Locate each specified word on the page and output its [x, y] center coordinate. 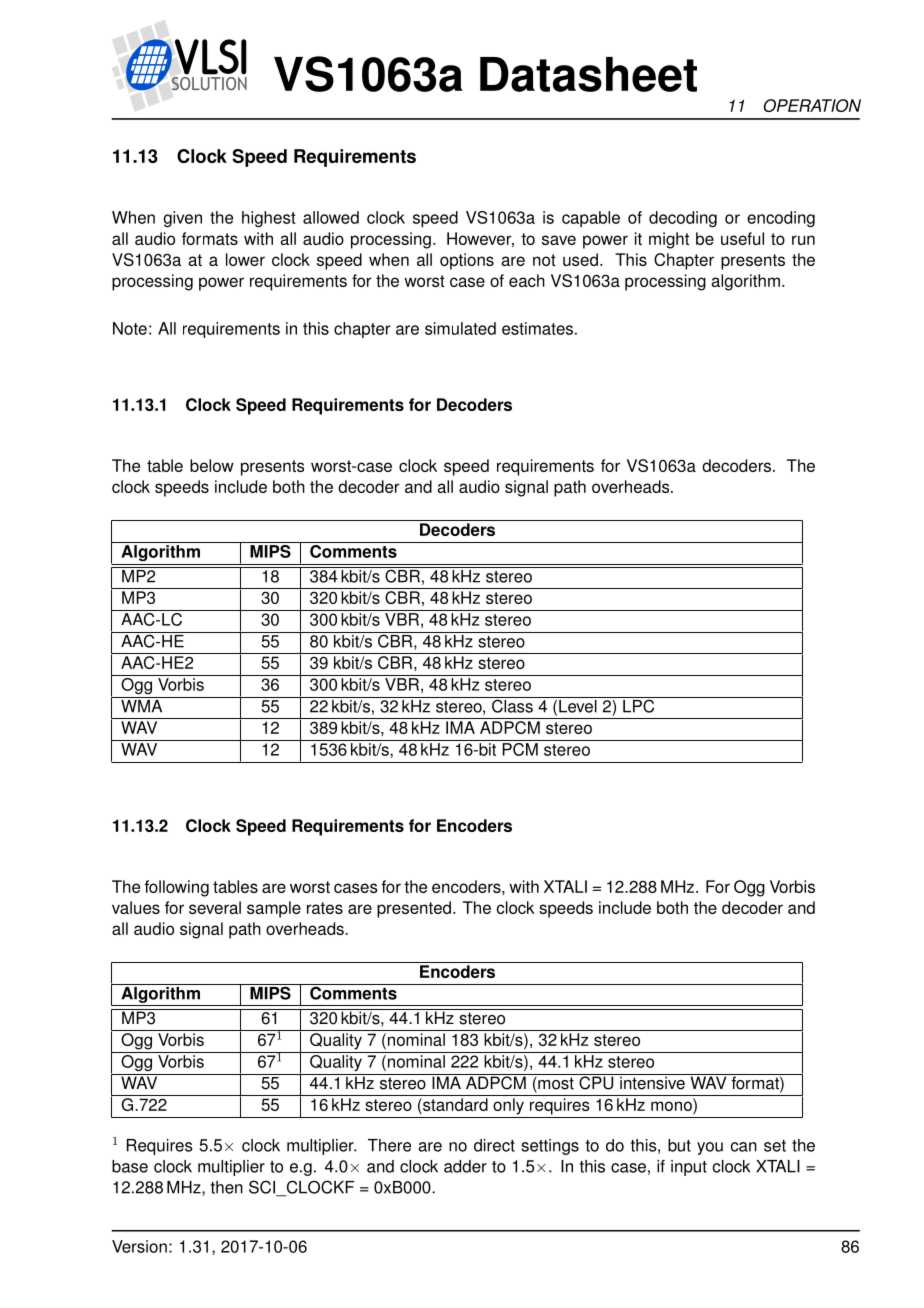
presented [414, 909]
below [212, 465]
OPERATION [812, 105]
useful [742, 238]
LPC [639, 705]
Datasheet [588, 74]
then [227, 1187]
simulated [460, 328]
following [177, 888]
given [182, 219]
